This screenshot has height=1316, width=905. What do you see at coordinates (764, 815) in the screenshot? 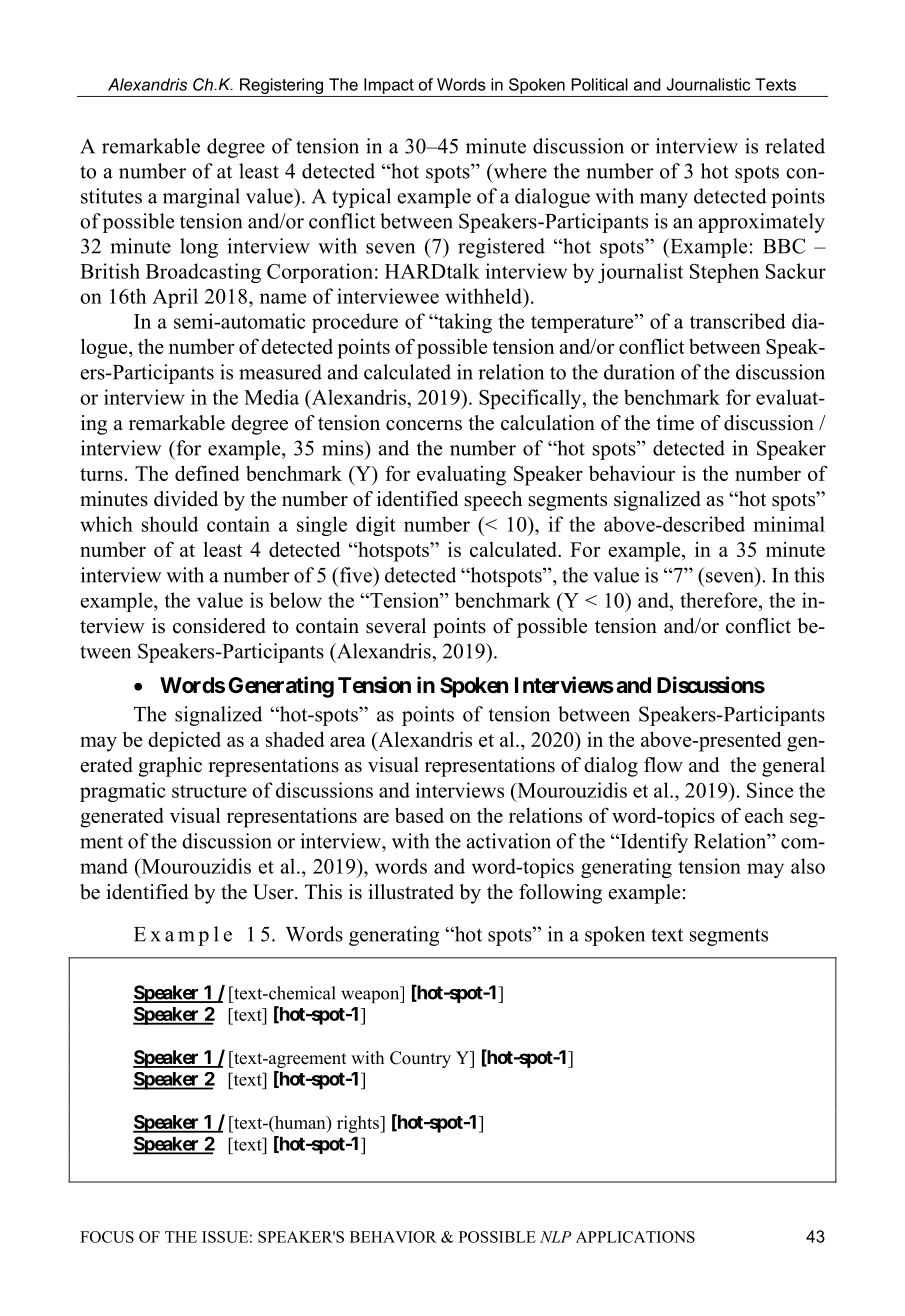
I see `each` at bounding box center [764, 815].
